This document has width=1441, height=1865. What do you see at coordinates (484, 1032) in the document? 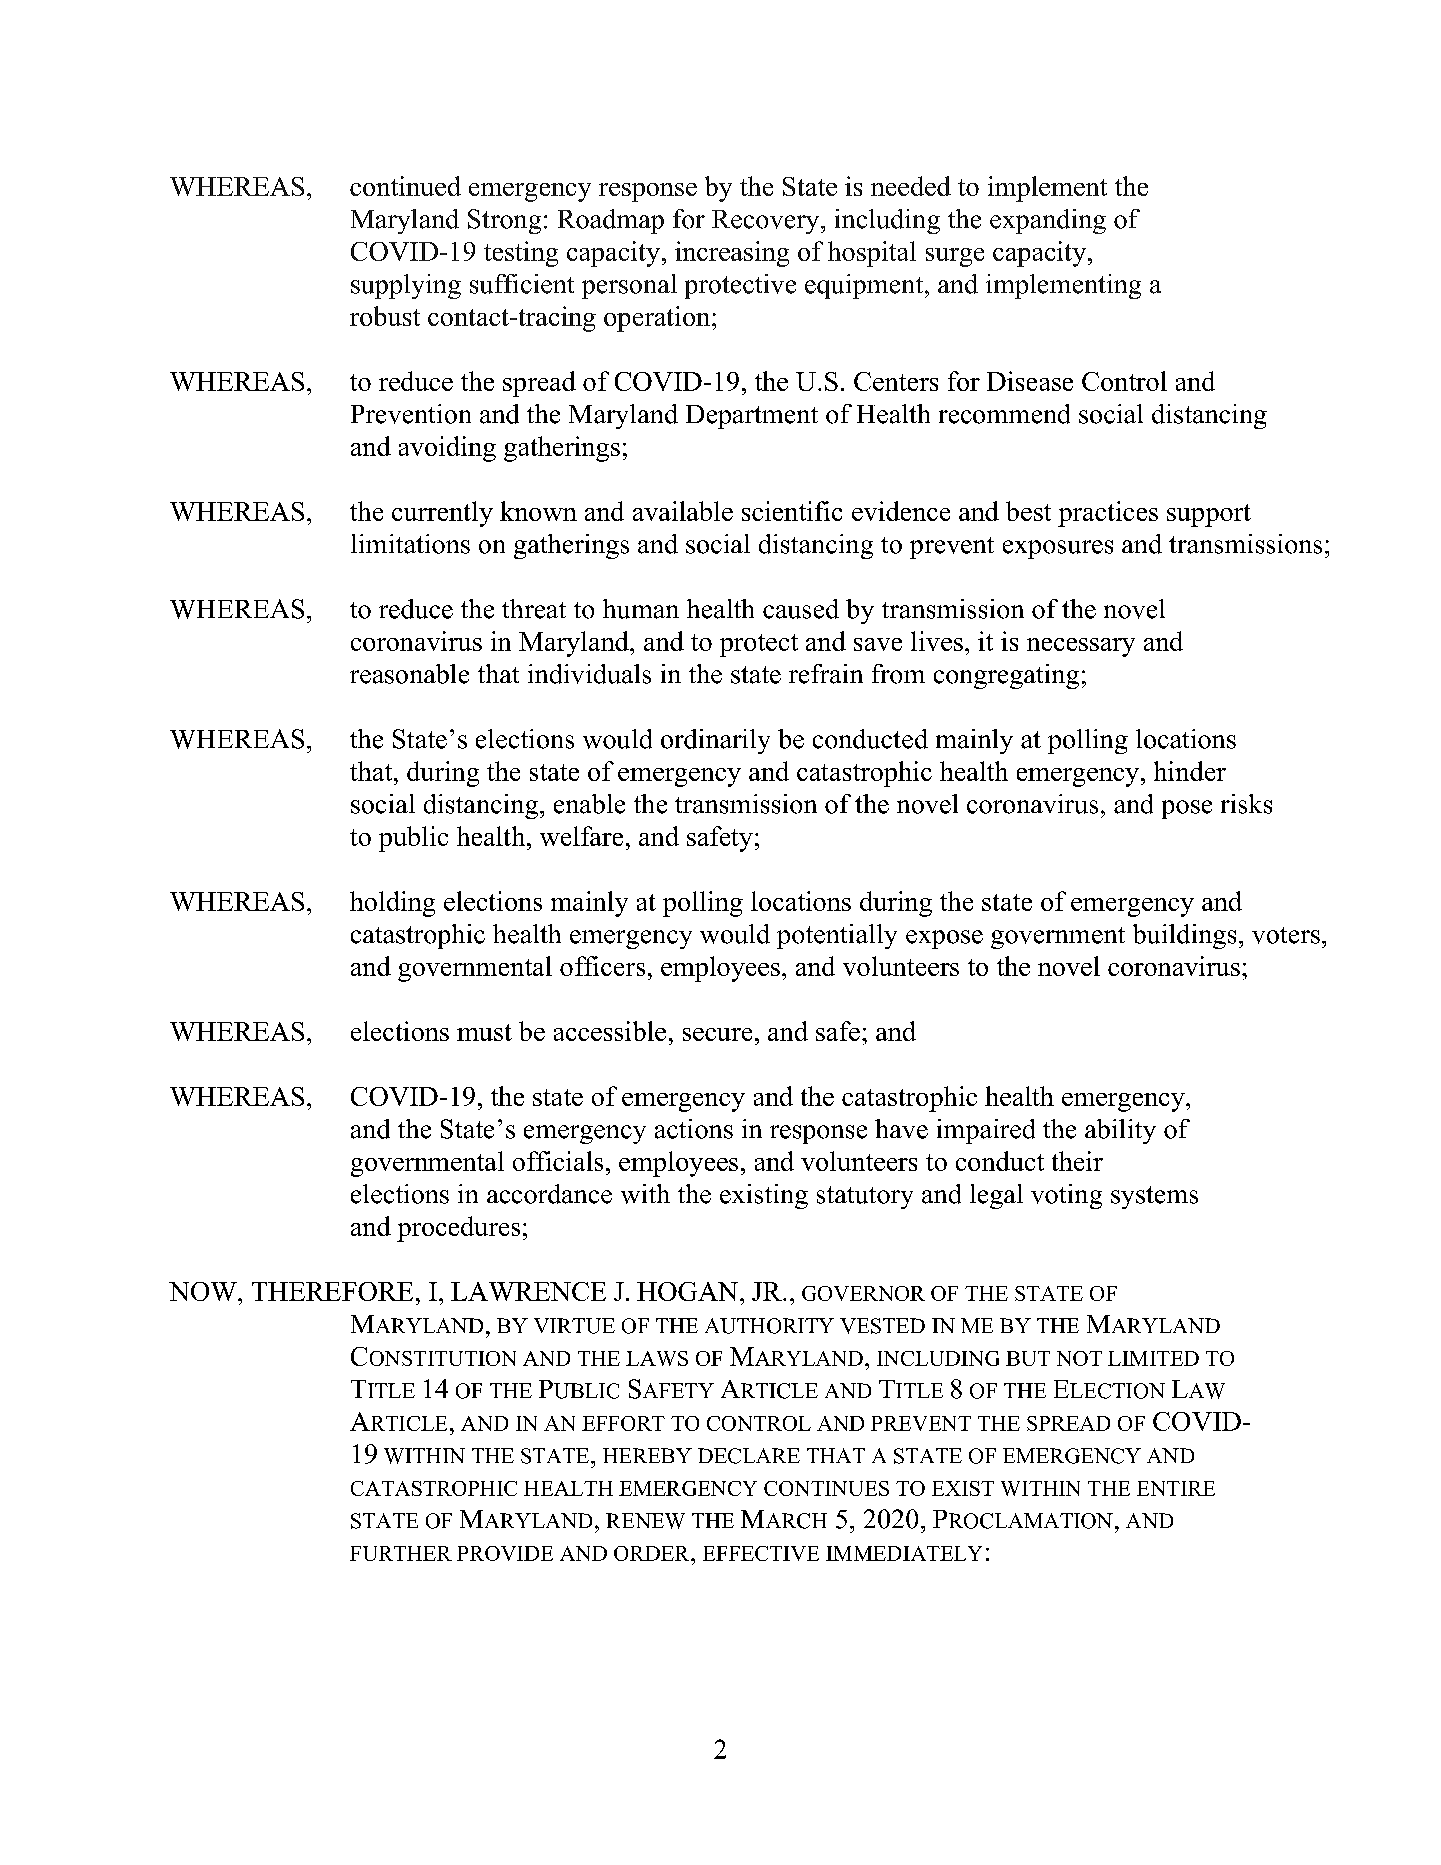
I see `must` at bounding box center [484, 1032].
